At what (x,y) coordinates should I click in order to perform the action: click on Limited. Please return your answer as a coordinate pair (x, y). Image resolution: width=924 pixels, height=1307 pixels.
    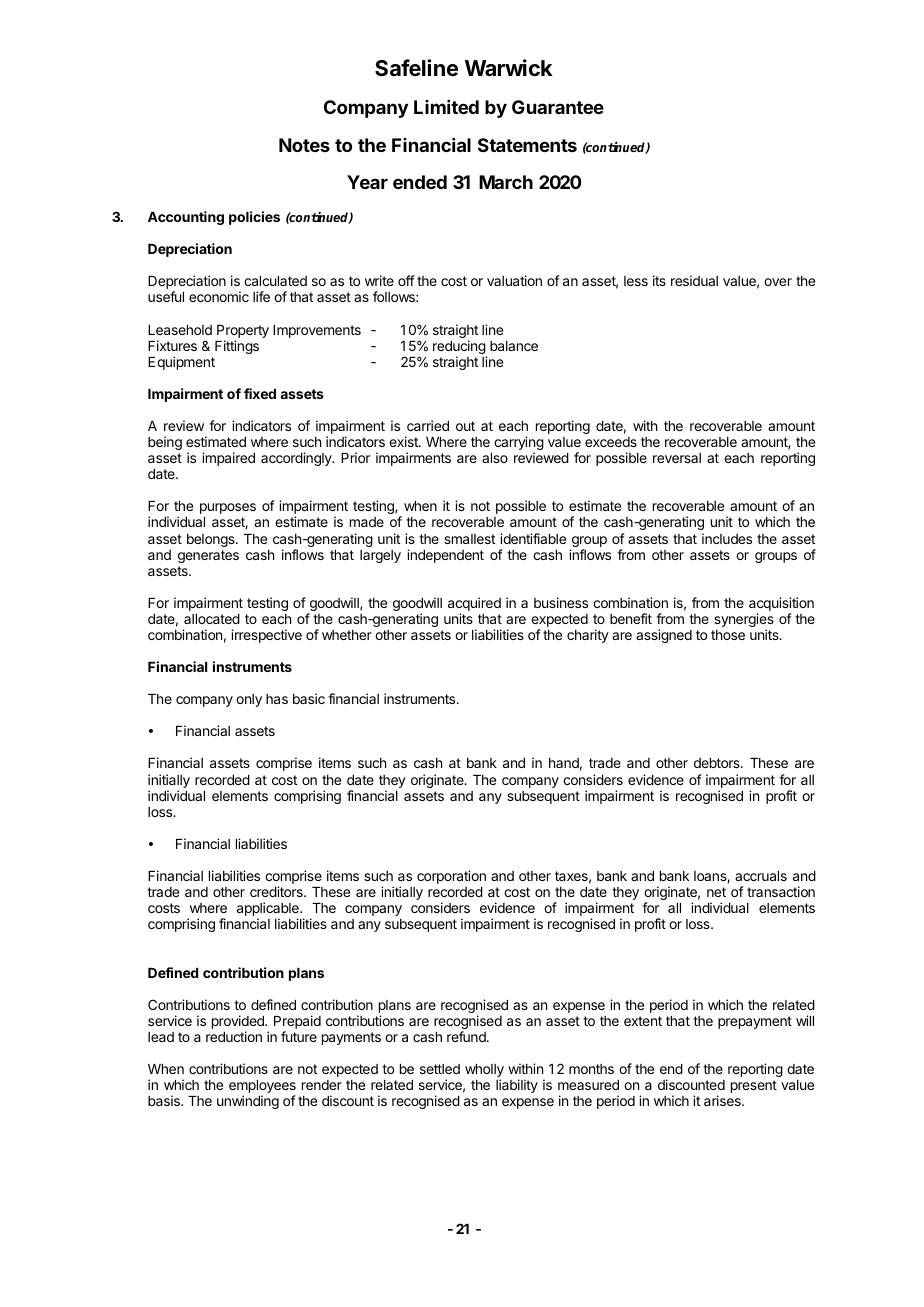
    Looking at the image, I should click on (446, 107).
